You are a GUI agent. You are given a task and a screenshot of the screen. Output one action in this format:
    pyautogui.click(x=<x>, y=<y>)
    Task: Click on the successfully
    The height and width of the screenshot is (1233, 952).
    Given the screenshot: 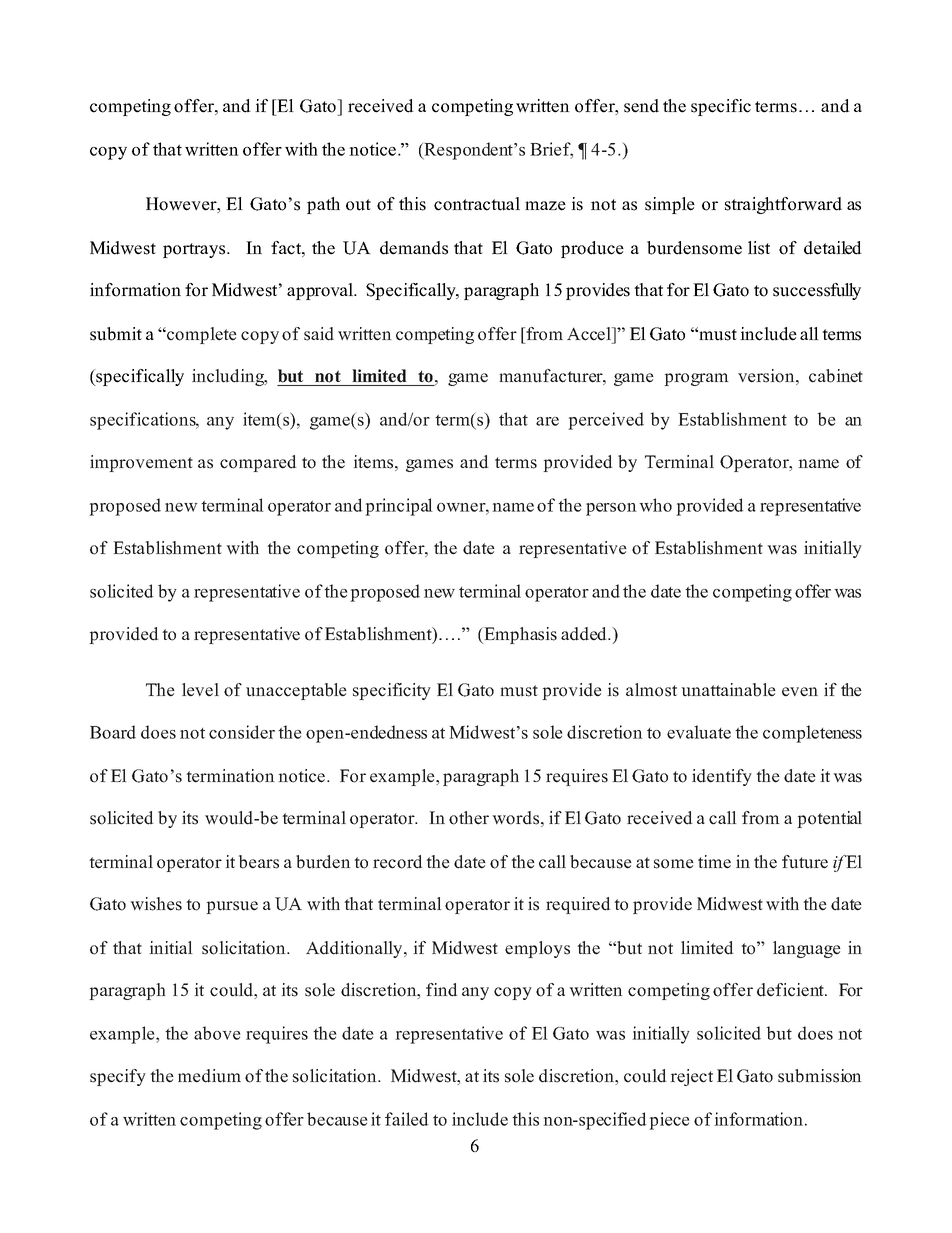 What is the action you would take?
    pyautogui.click(x=817, y=291)
